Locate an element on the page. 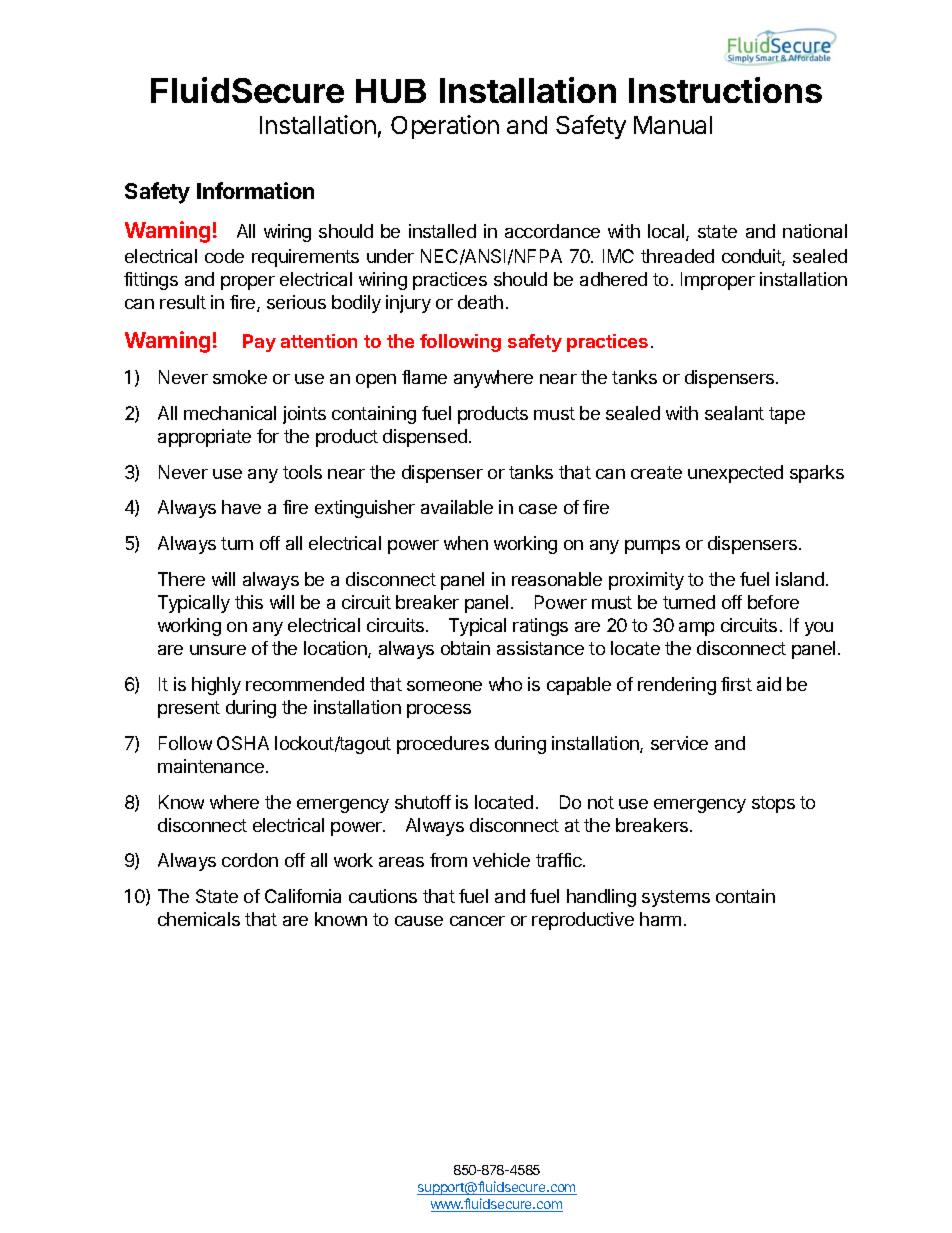 Image resolution: width=952 pixels, height=1233 pixels. chemicals is located at coordinates (199, 919).
